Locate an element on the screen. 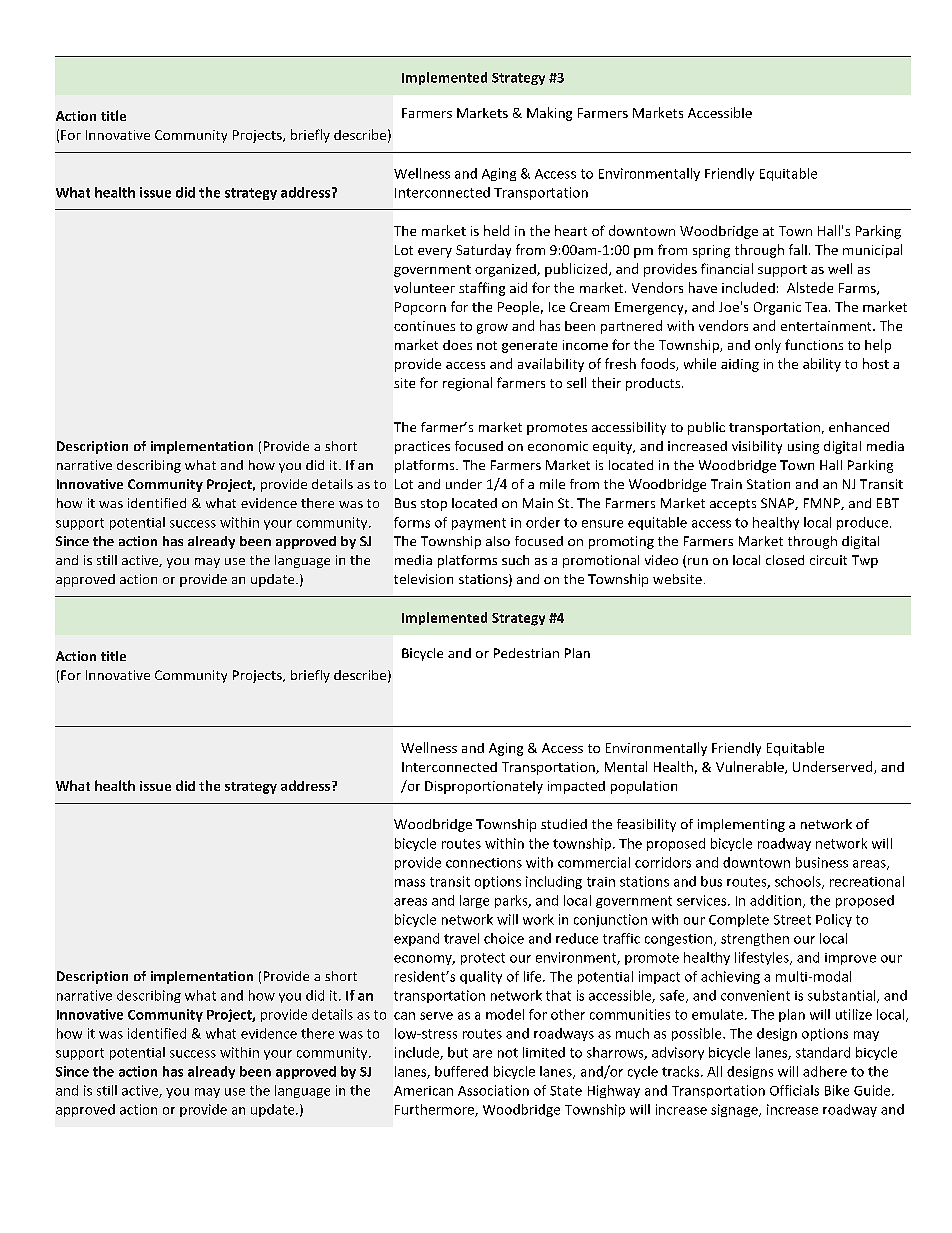  heart is located at coordinates (571, 230).
